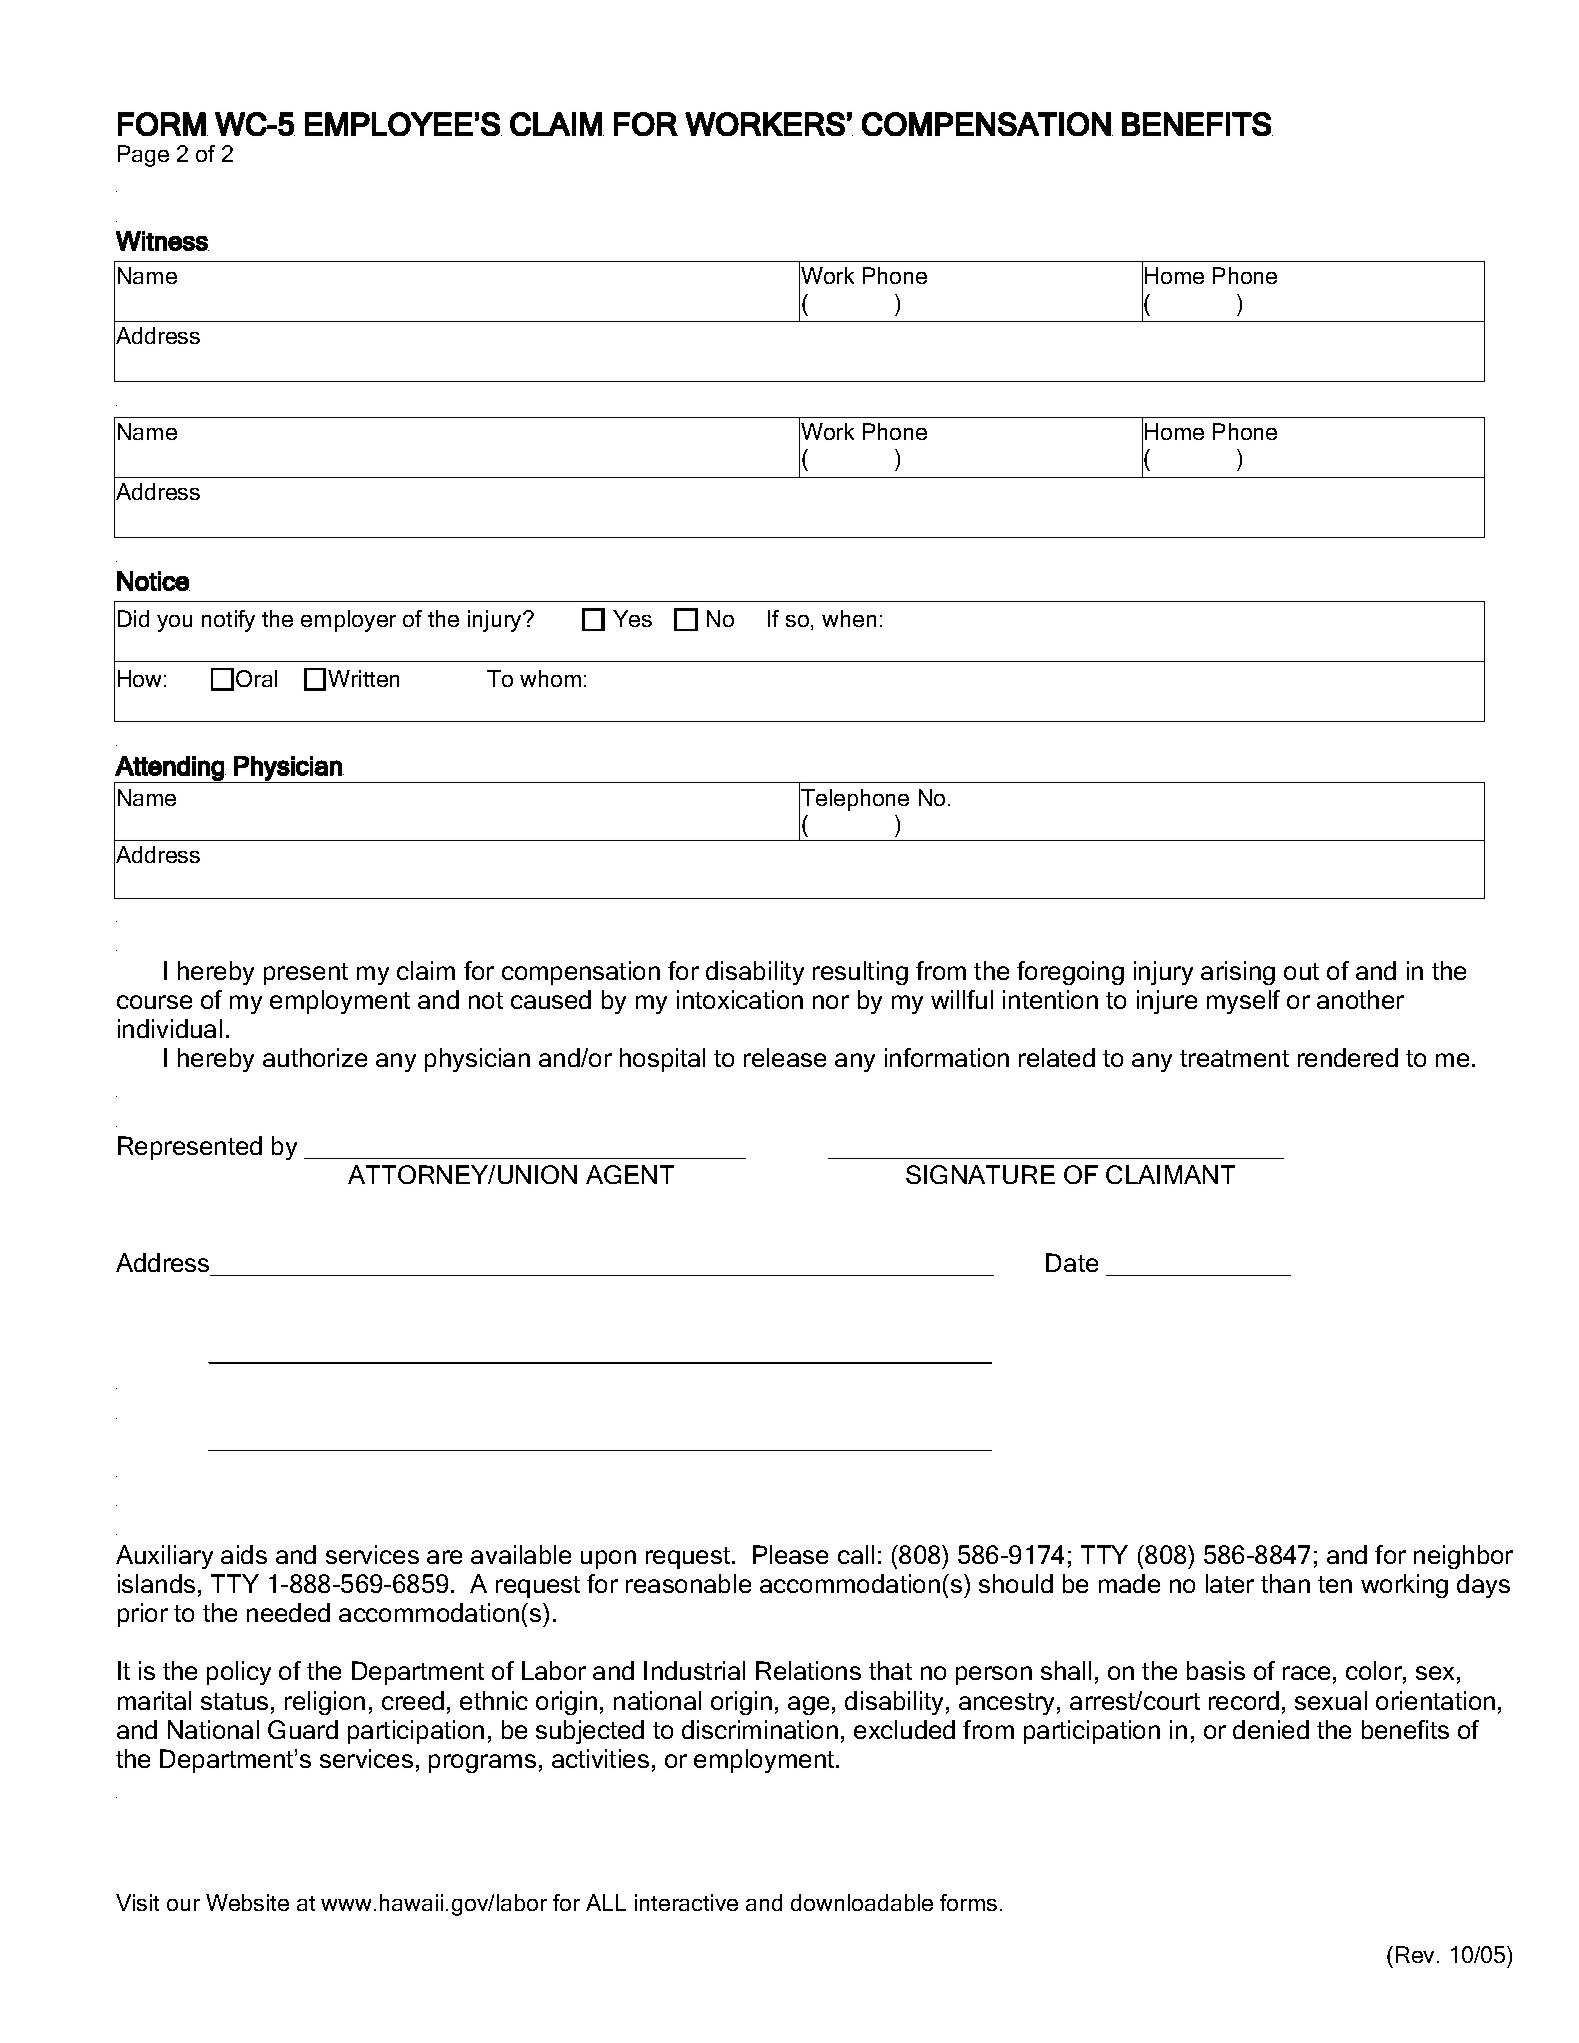 Image resolution: width=1579 pixels, height=2043 pixels. Describe the element at coordinates (244, 1554) in the document. I see `aids` at that location.
